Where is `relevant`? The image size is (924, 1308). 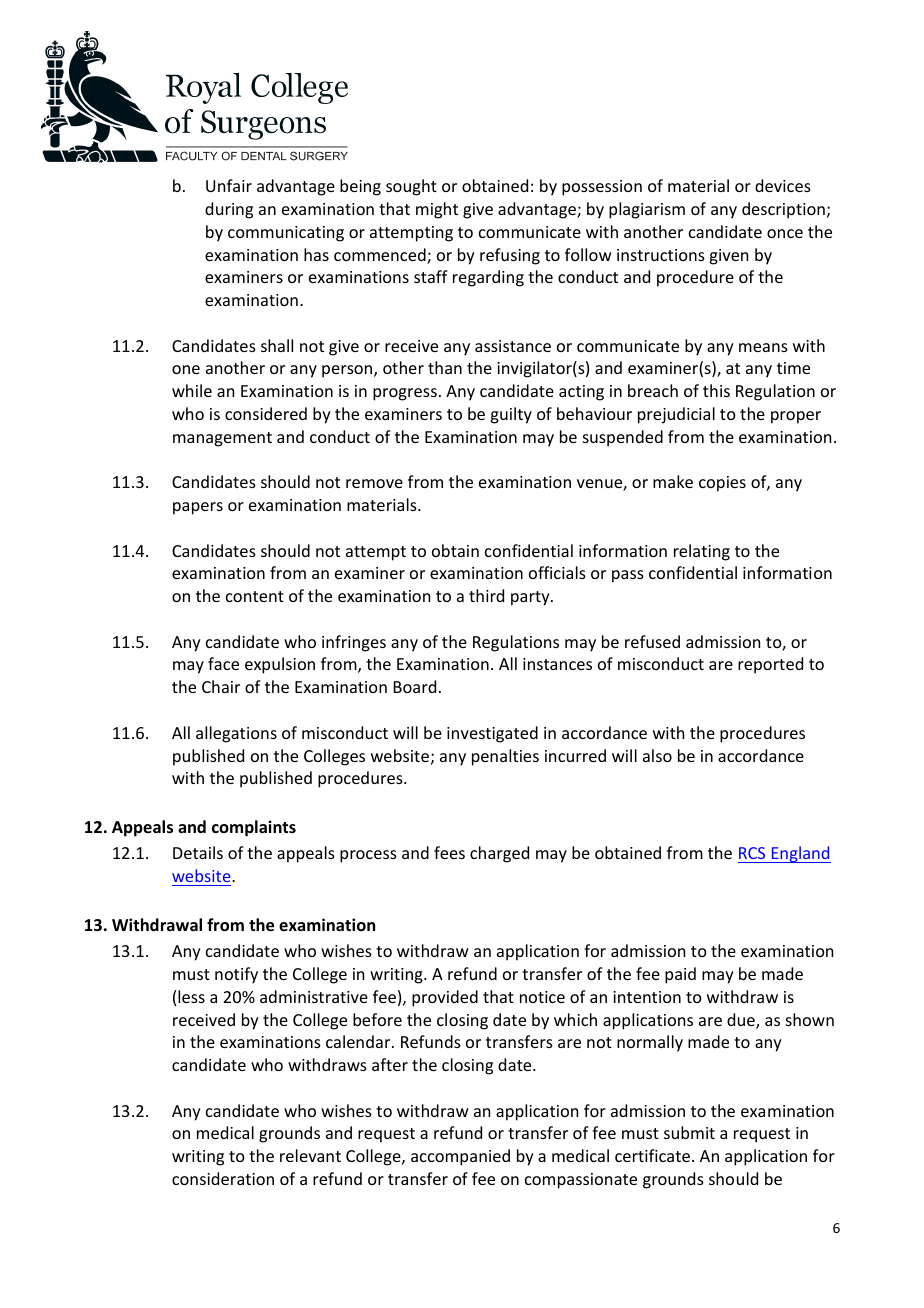 relevant is located at coordinates (310, 1155).
